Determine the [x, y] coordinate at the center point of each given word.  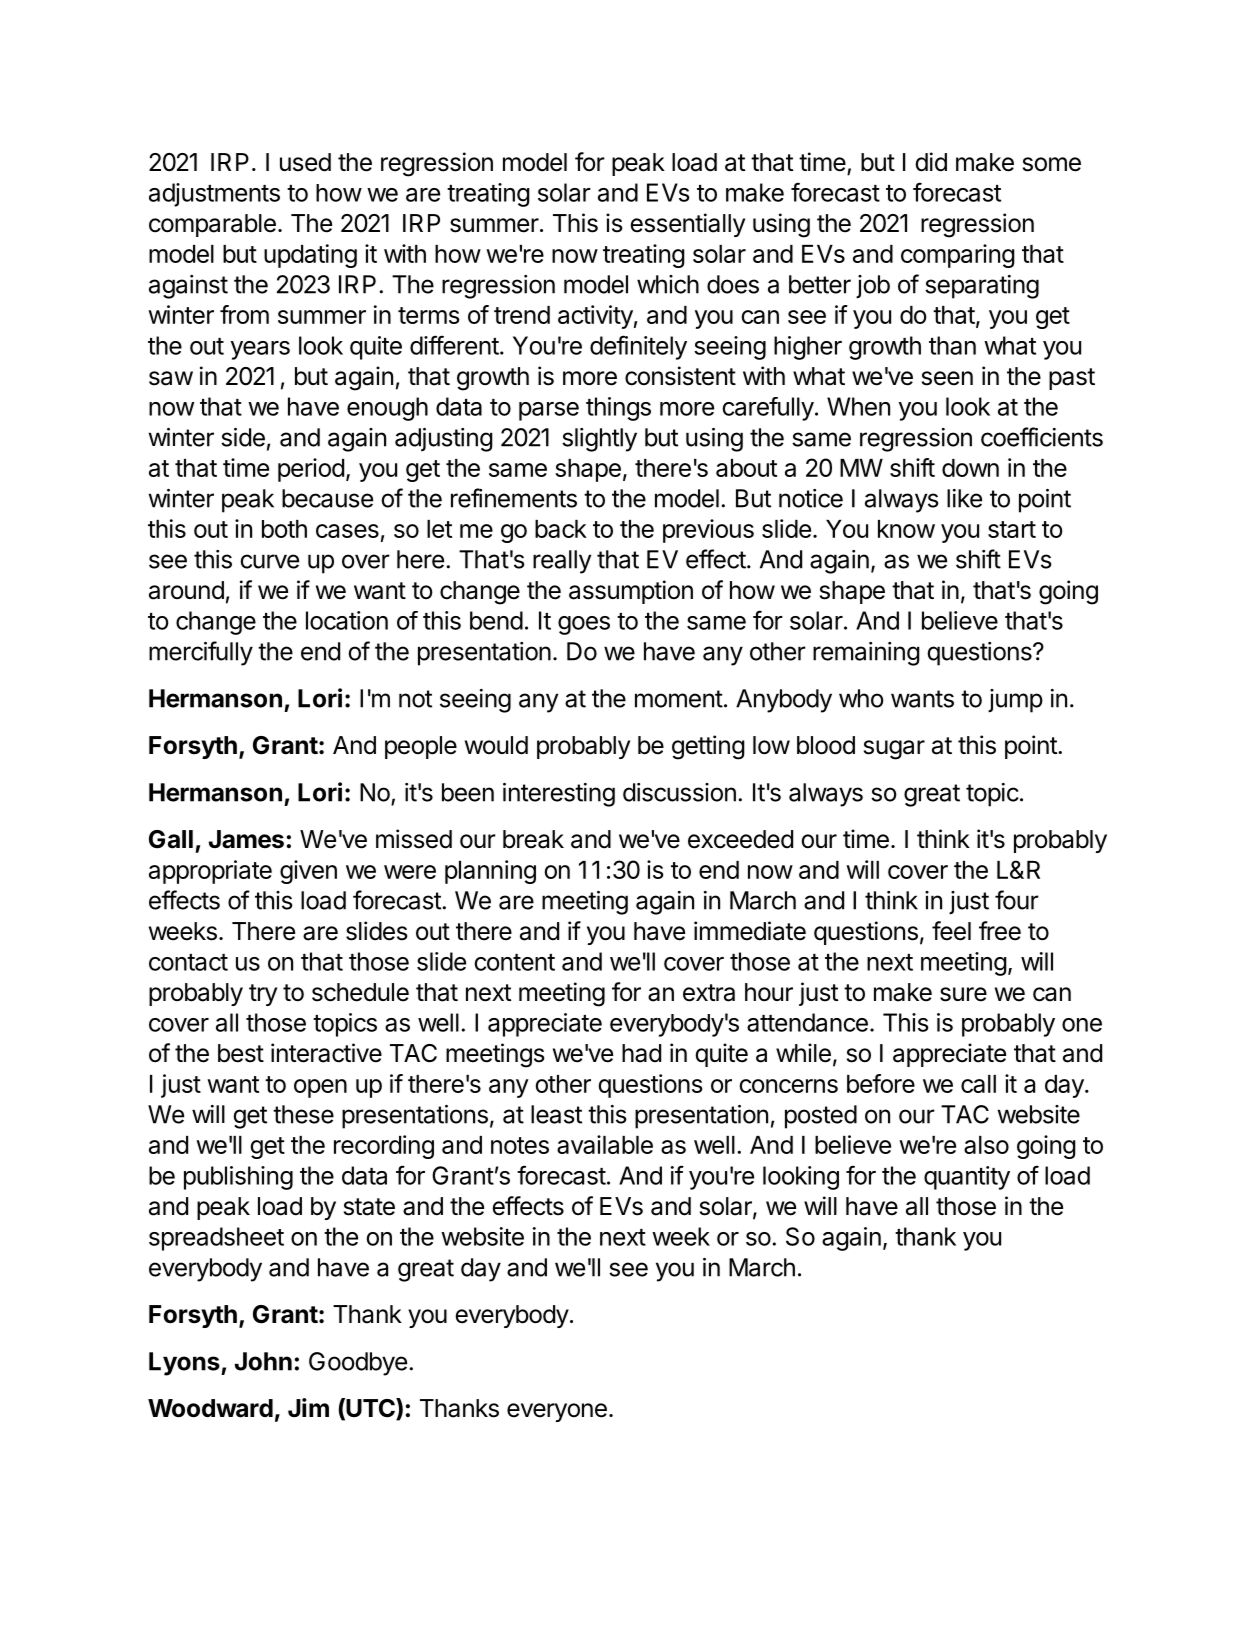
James [246, 839]
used [305, 162]
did [931, 162]
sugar [894, 750]
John [263, 1361]
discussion [679, 792]
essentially [687, 225]
